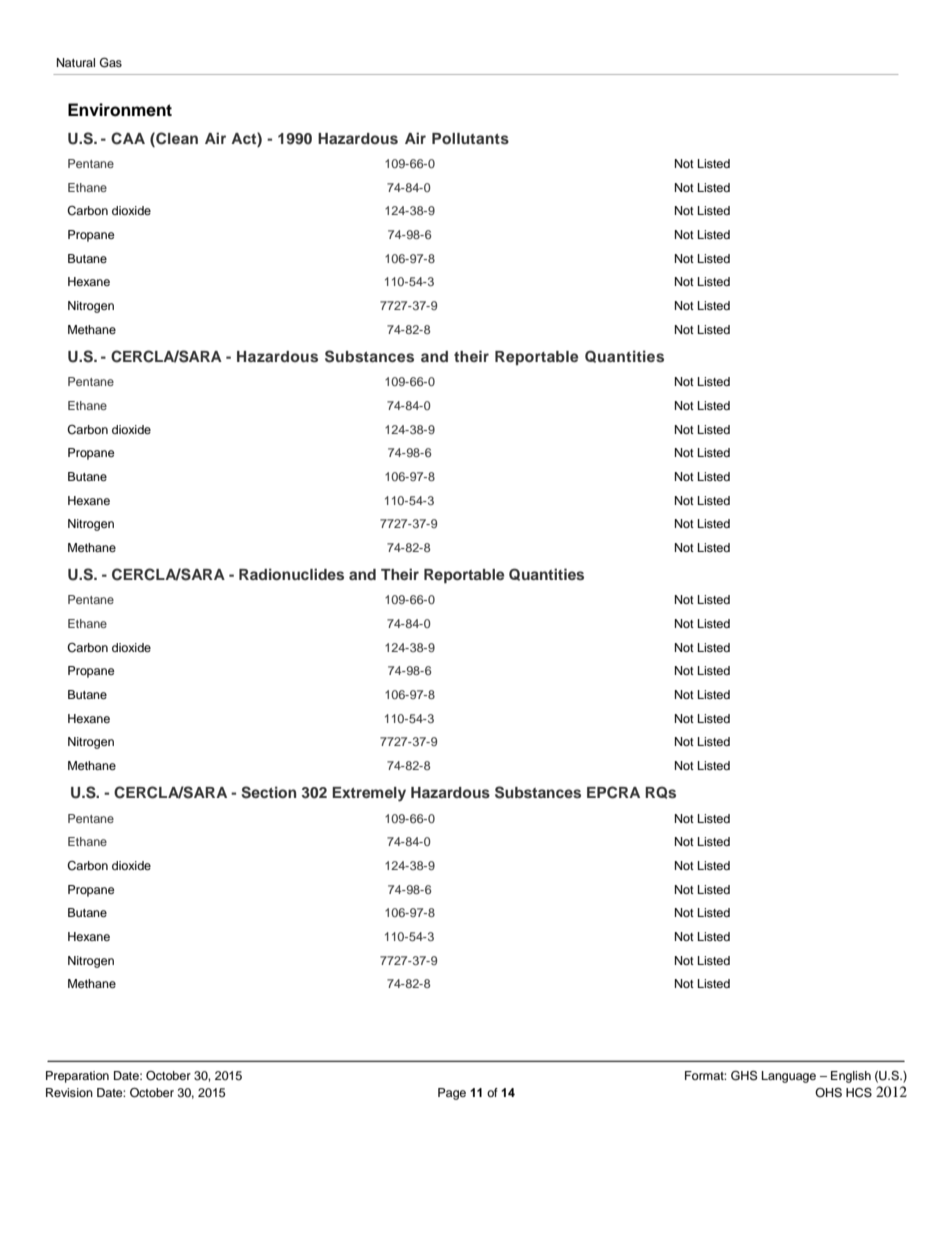 Image resolution: width=952 pixels, height=1233 pixels. What do you see at coordinates (77, 1077) in the screenshot?
I see `Preparation` at bounding box center [77, 1077].
